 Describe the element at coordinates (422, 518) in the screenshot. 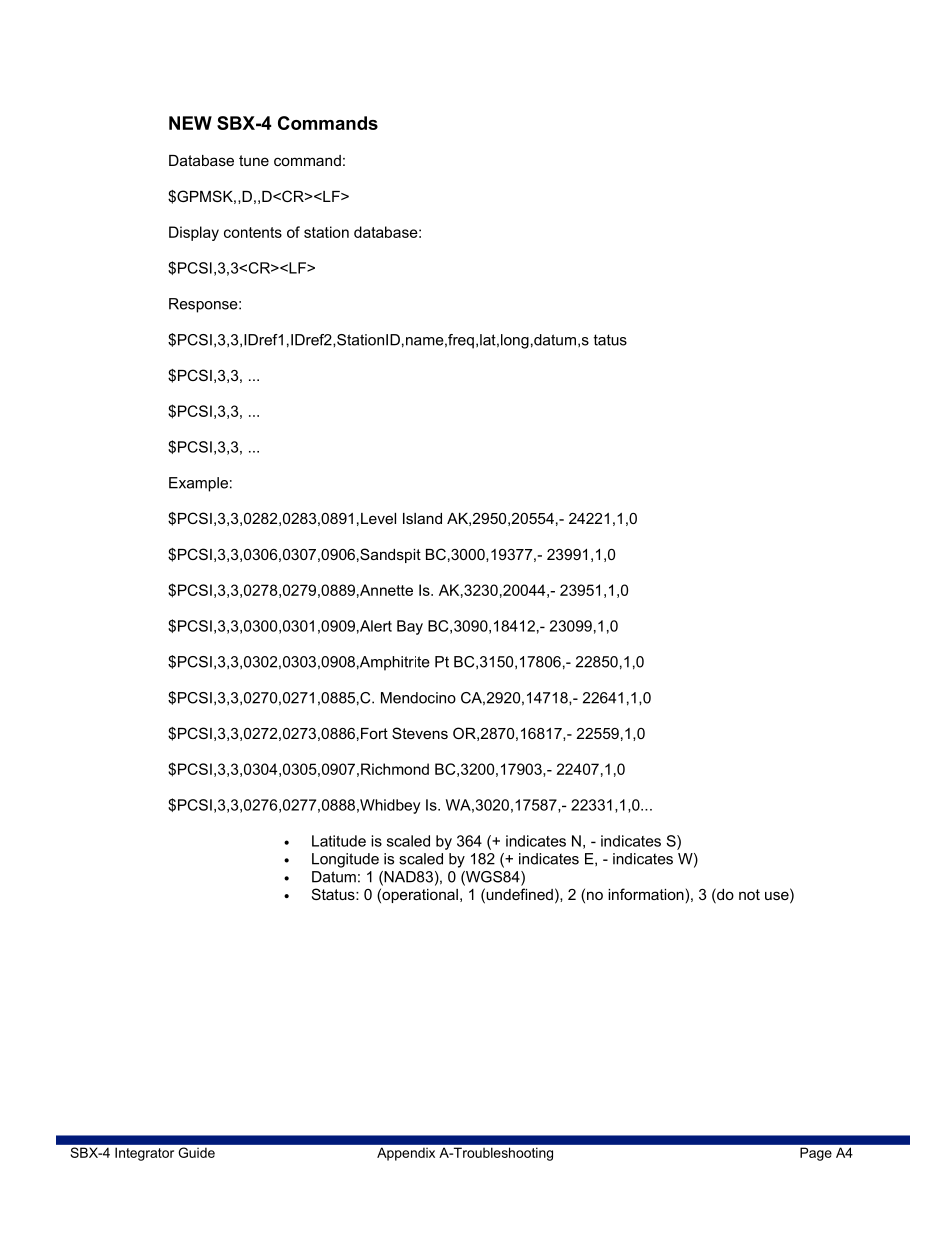

I see `Island` at that location.
